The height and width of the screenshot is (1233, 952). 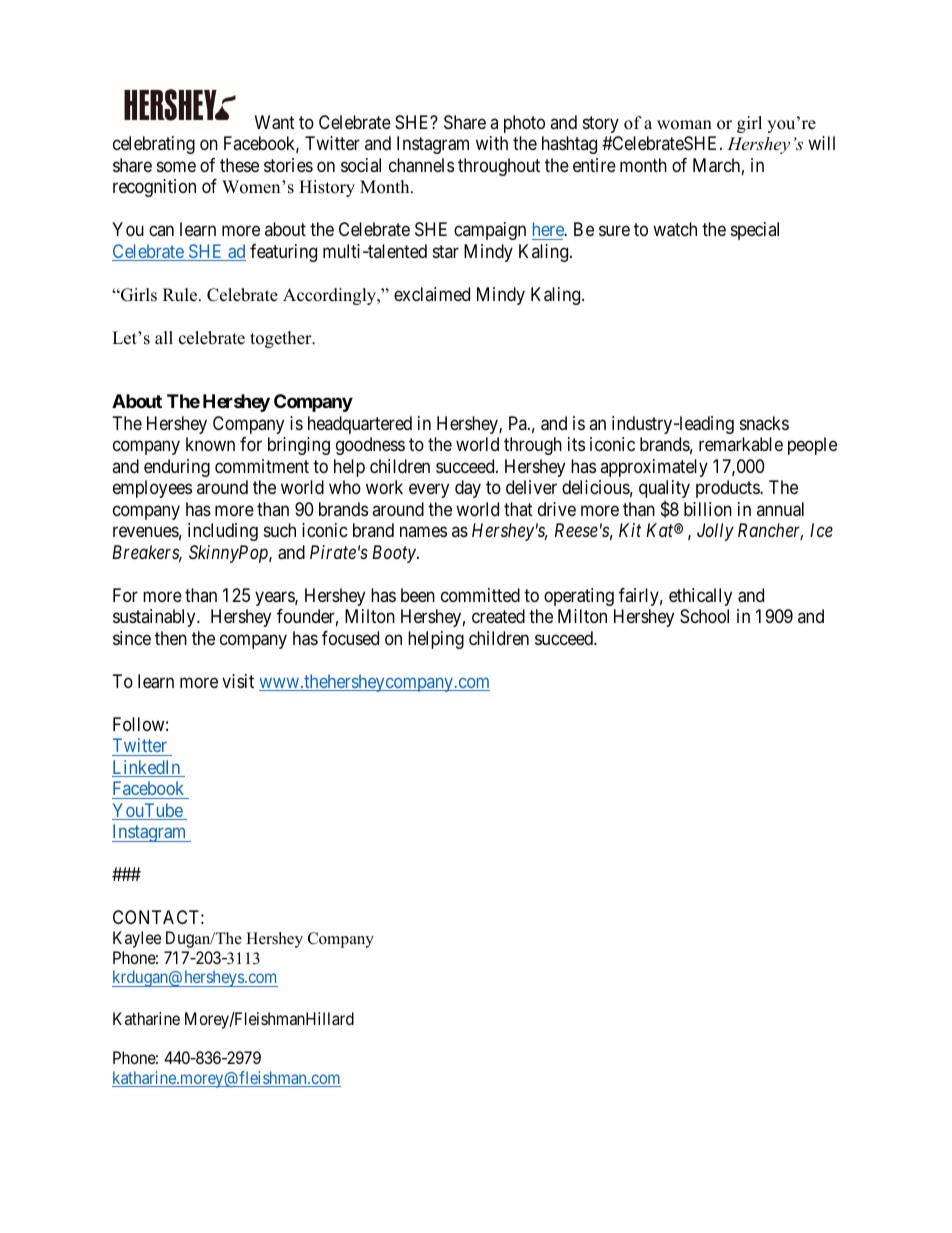 What do you see at coordinates (423, 532) in the screenshot?
I see `names` at bounding box center [423, 532].
